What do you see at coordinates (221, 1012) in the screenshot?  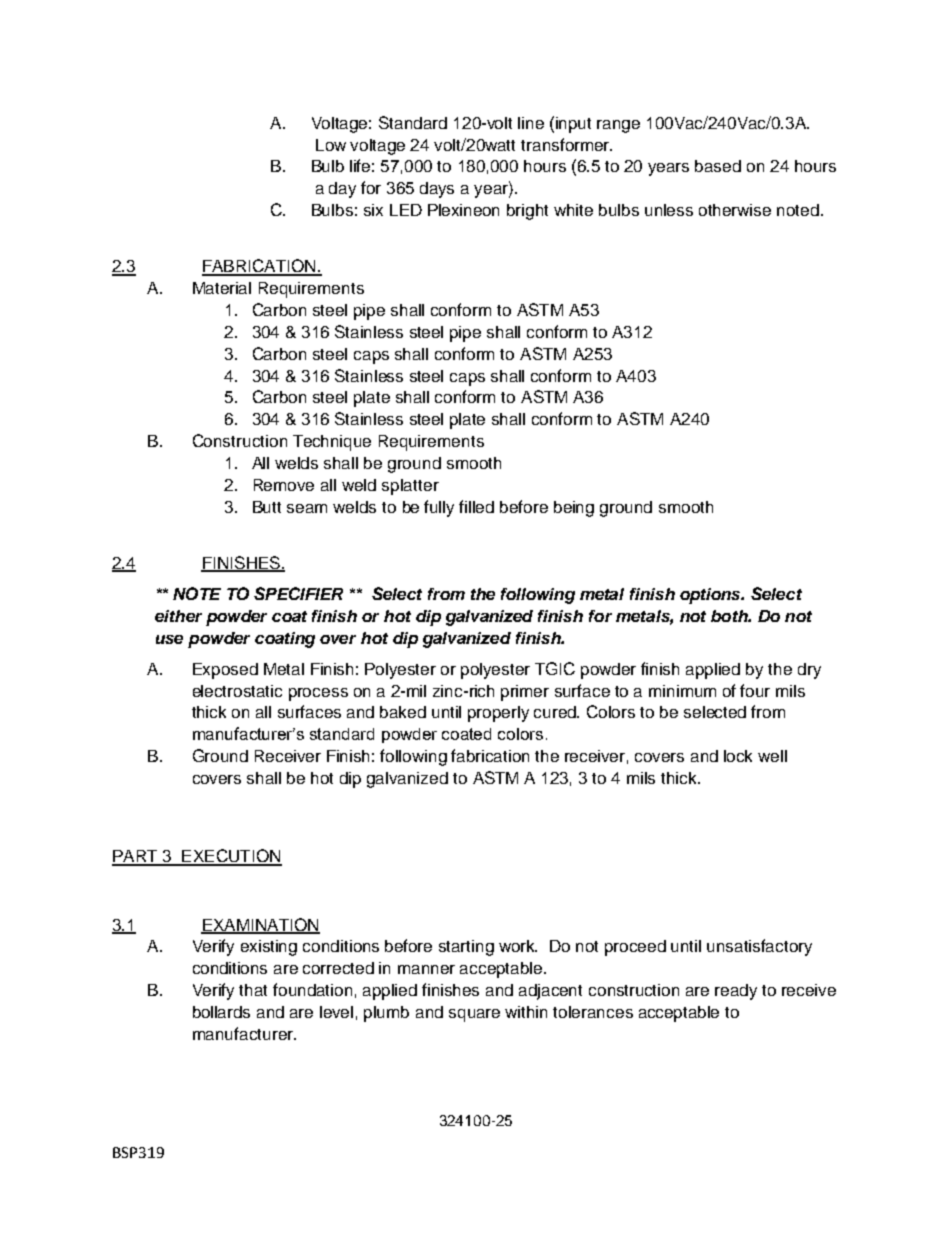 I see `bollards` at bounding box center [221, 1012].
